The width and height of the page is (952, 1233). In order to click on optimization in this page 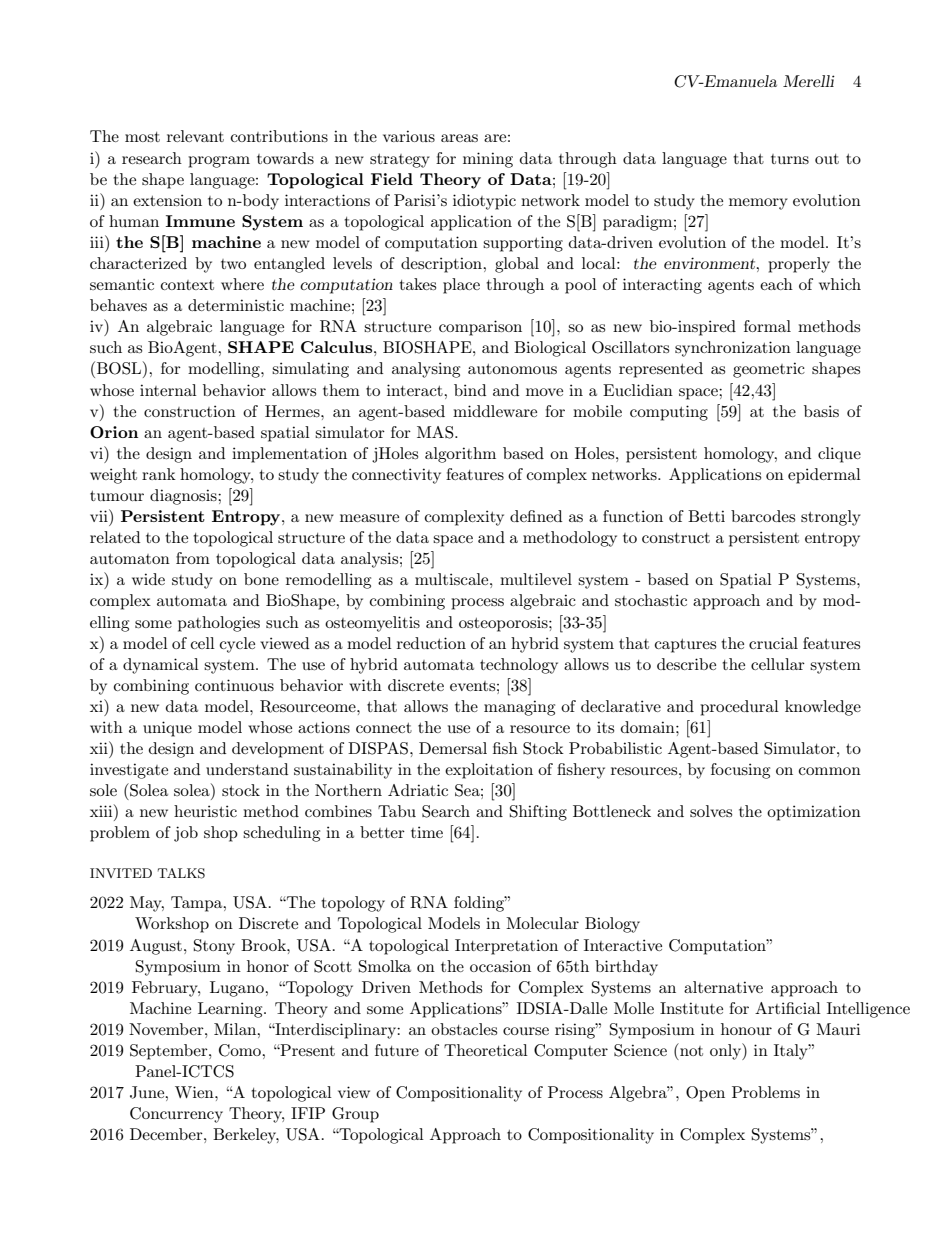, I will do `click(814, 813)`.
